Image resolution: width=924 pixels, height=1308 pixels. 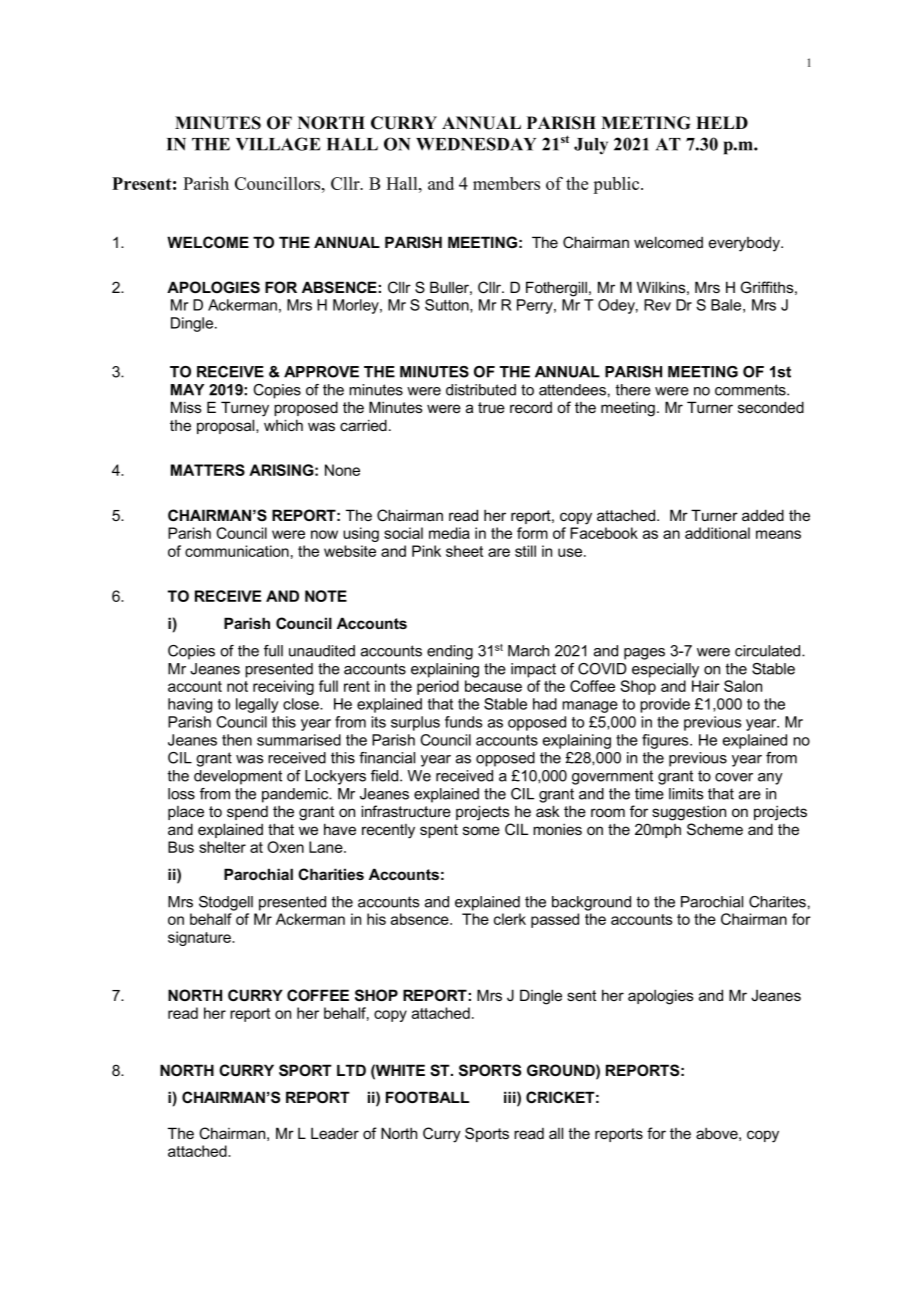 What do you see at coordinates (283, 687) in the image?
I see `receiving` at bounding box center [283, 687].
